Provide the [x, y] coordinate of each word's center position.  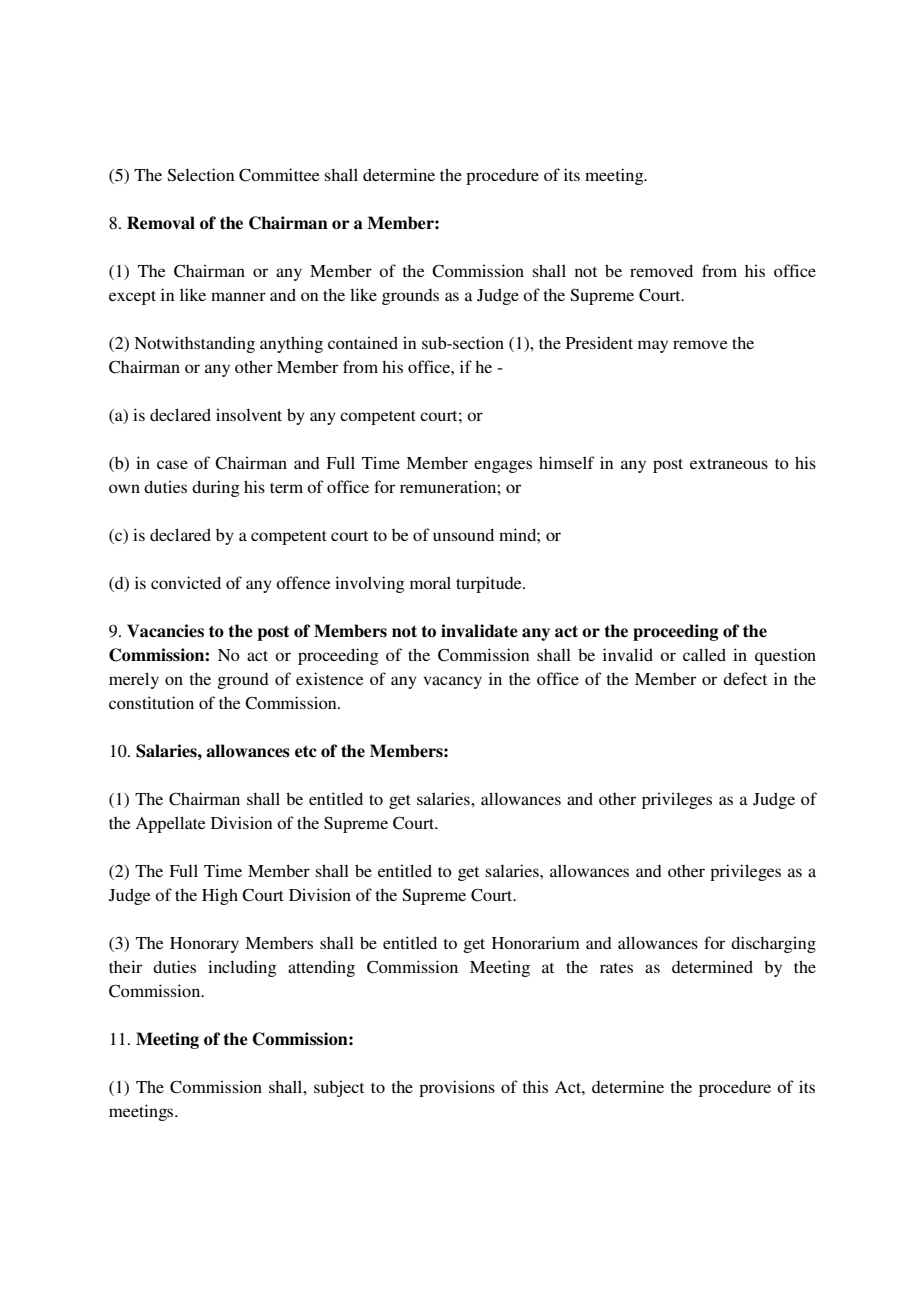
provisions [457, 1088]
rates [616, 968]
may [653, 346]
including [242, 968]
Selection [200, 175]
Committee [279, 175]
